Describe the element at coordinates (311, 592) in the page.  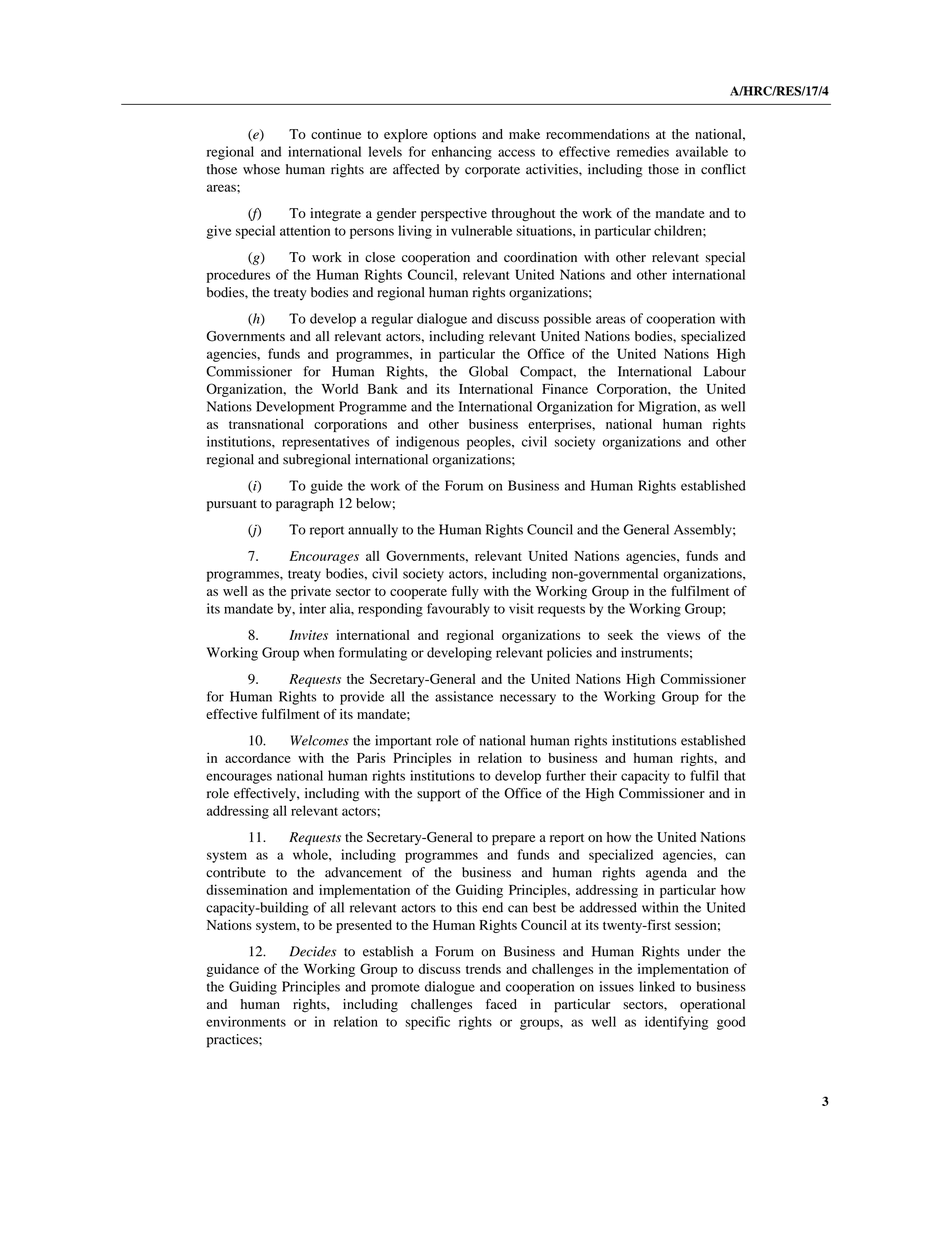
I see `private` at that location.
